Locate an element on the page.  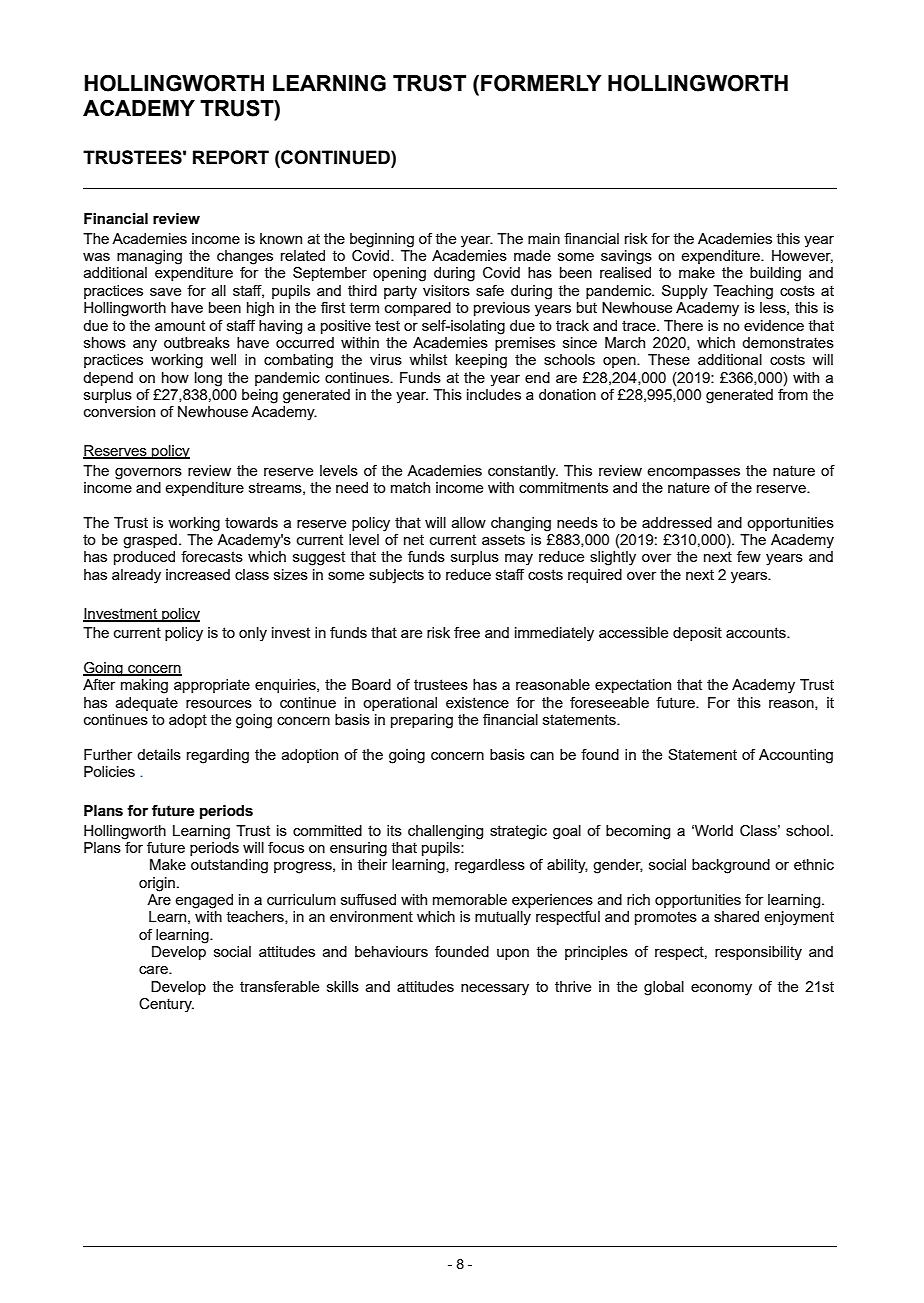
few is located at coordinates (749, 556).
